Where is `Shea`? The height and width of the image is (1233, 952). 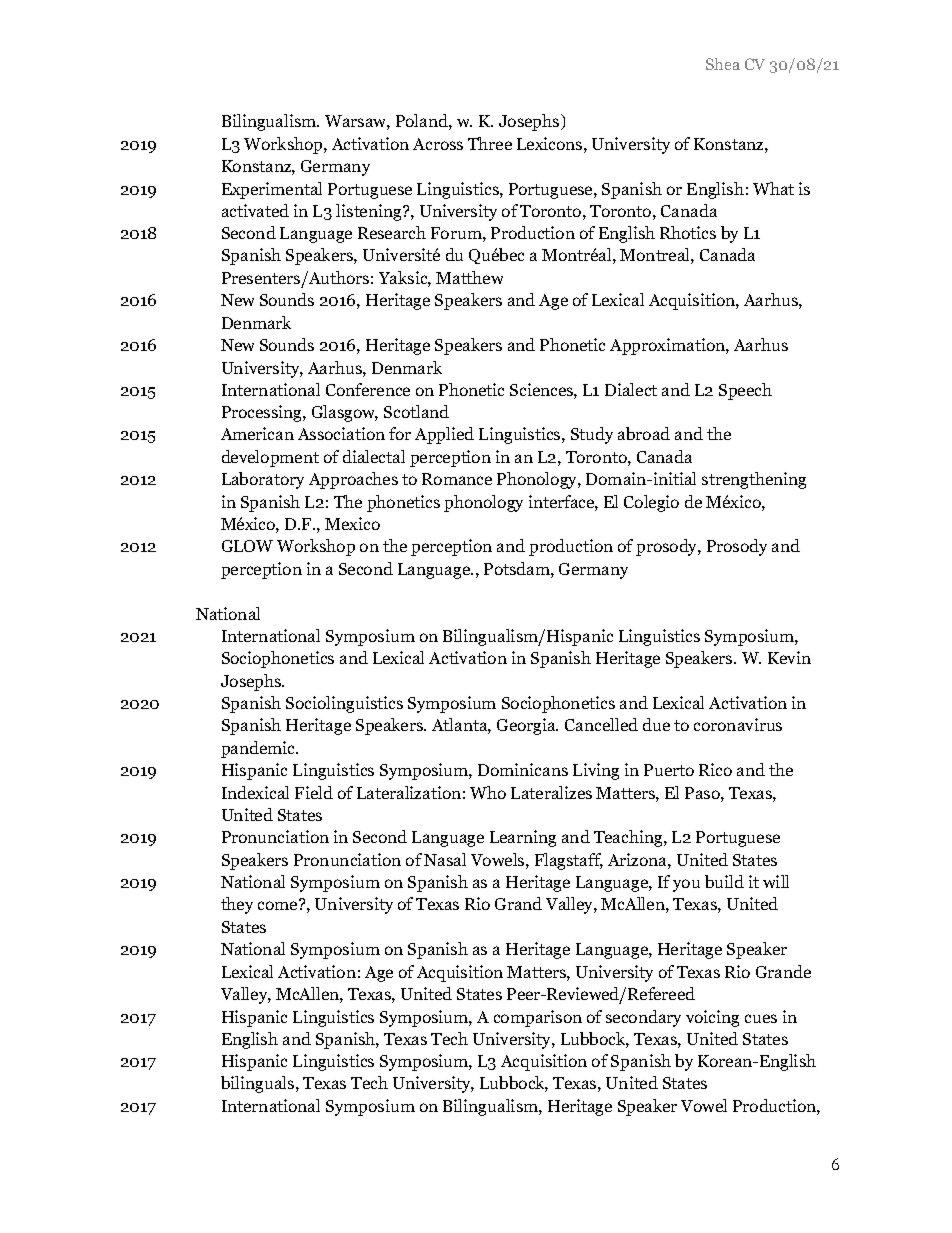 Shea is located at coordinates (723, 64).
